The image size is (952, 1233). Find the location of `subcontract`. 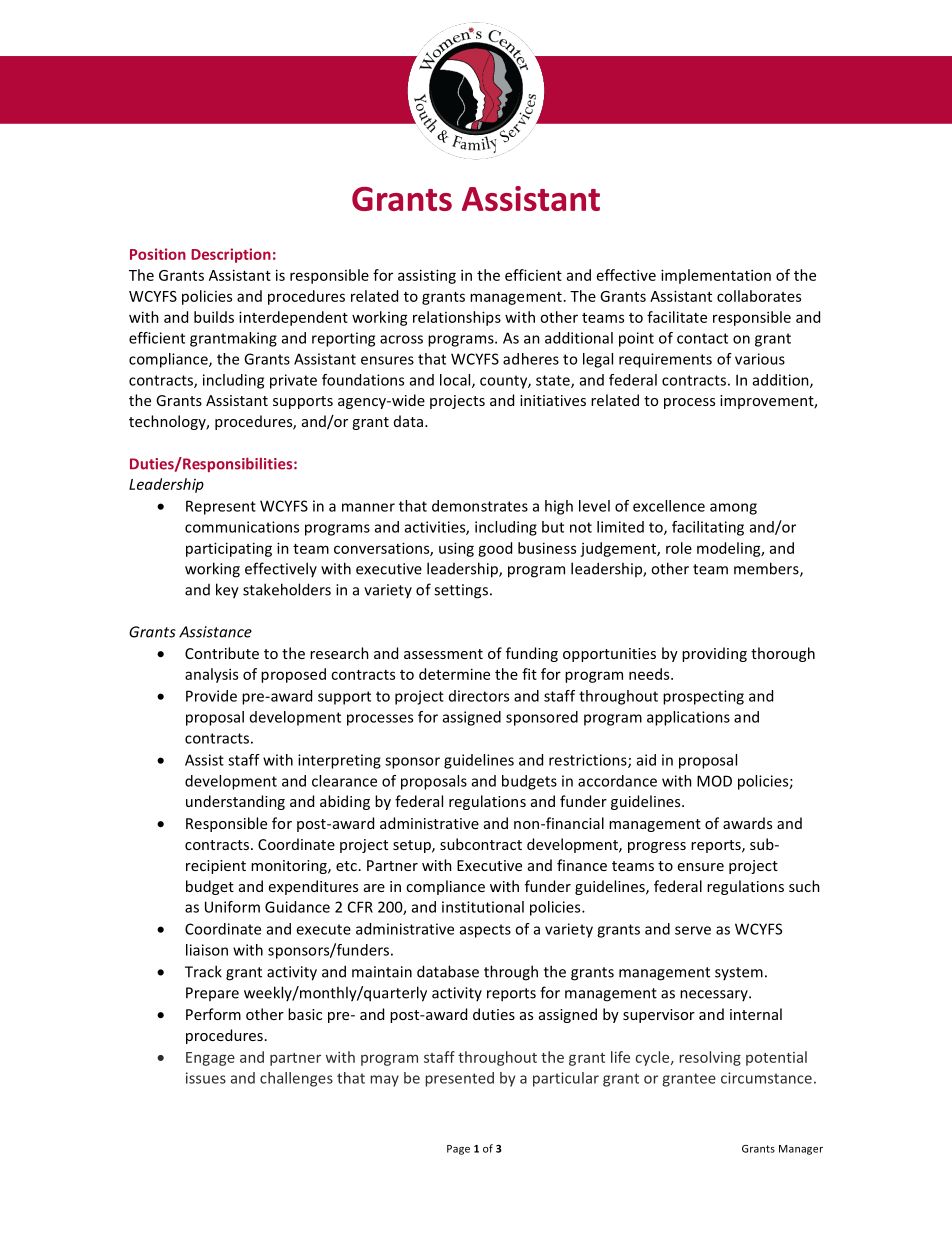

subcontract is located at coordinates (481, 844).
